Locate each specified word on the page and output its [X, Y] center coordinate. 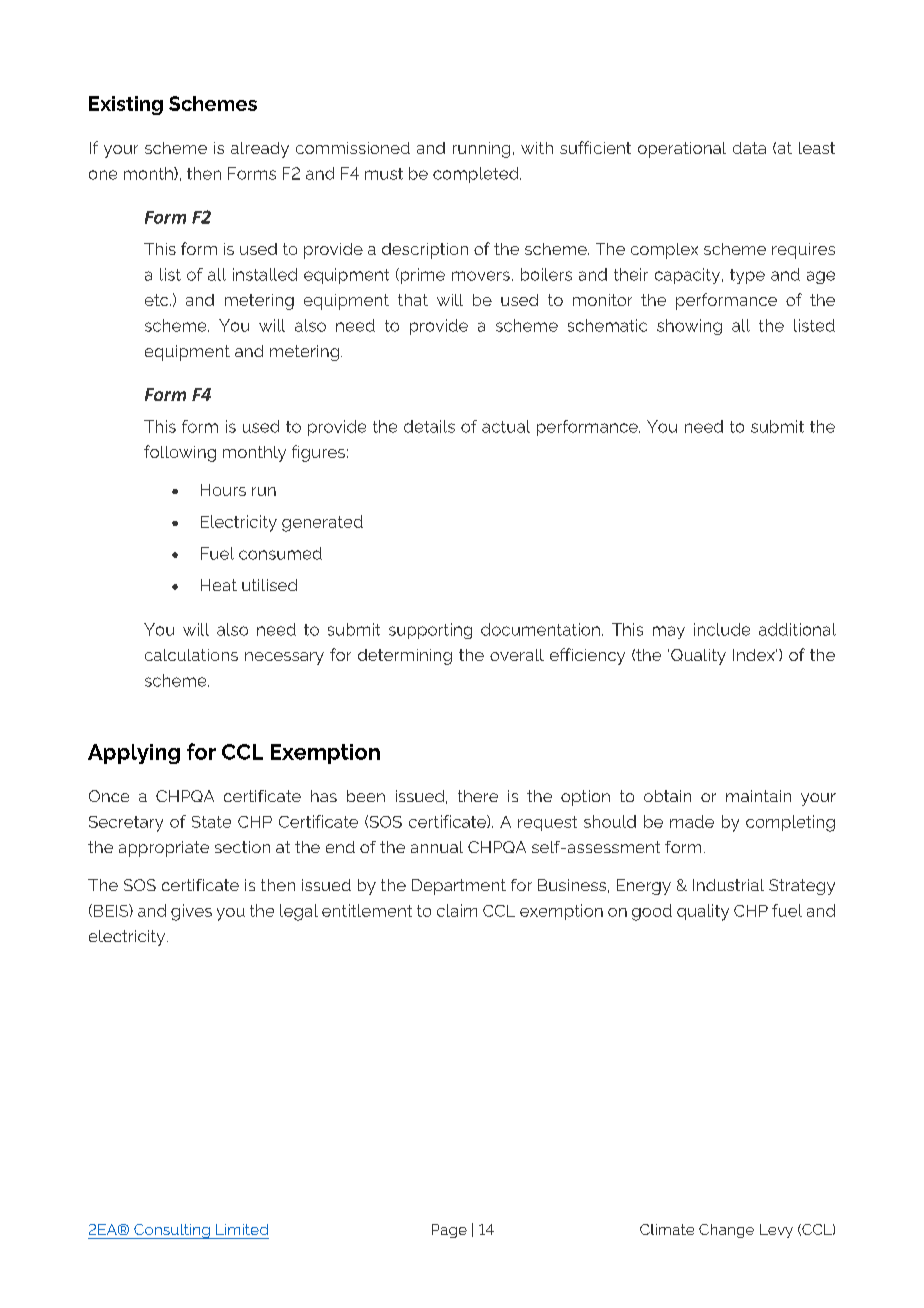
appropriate [164, 849]
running [481, 150]
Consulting [172, 1231]
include [722, 629]
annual [437, 847]
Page [449, 1231]
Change [726, 1231]
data [749, 148]
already [260, 150]
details [429, 426]
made [692, 821]
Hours [223, 490]
